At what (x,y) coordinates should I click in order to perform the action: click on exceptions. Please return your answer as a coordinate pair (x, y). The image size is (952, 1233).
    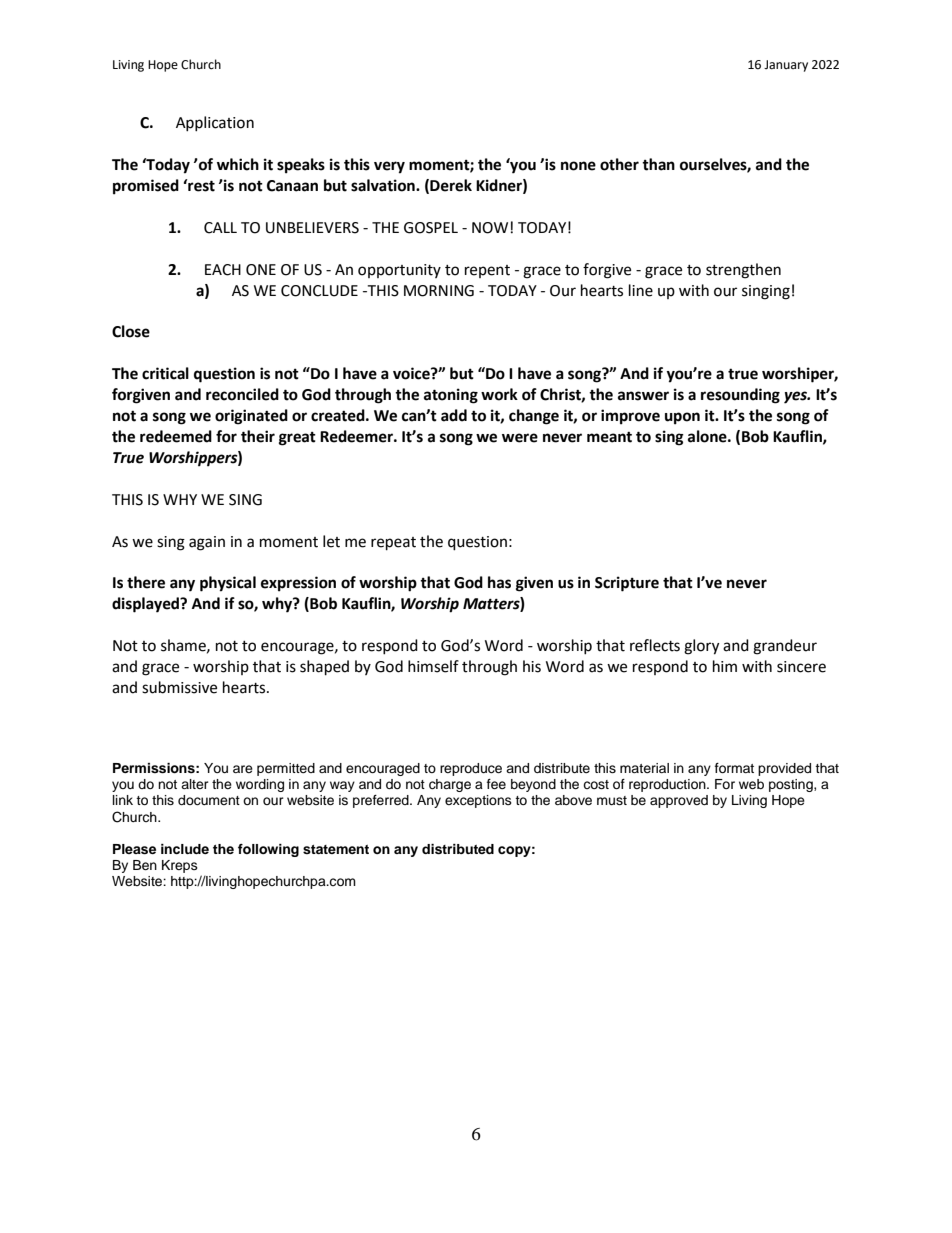
    Looking at the image, I should click on (478, 801).
